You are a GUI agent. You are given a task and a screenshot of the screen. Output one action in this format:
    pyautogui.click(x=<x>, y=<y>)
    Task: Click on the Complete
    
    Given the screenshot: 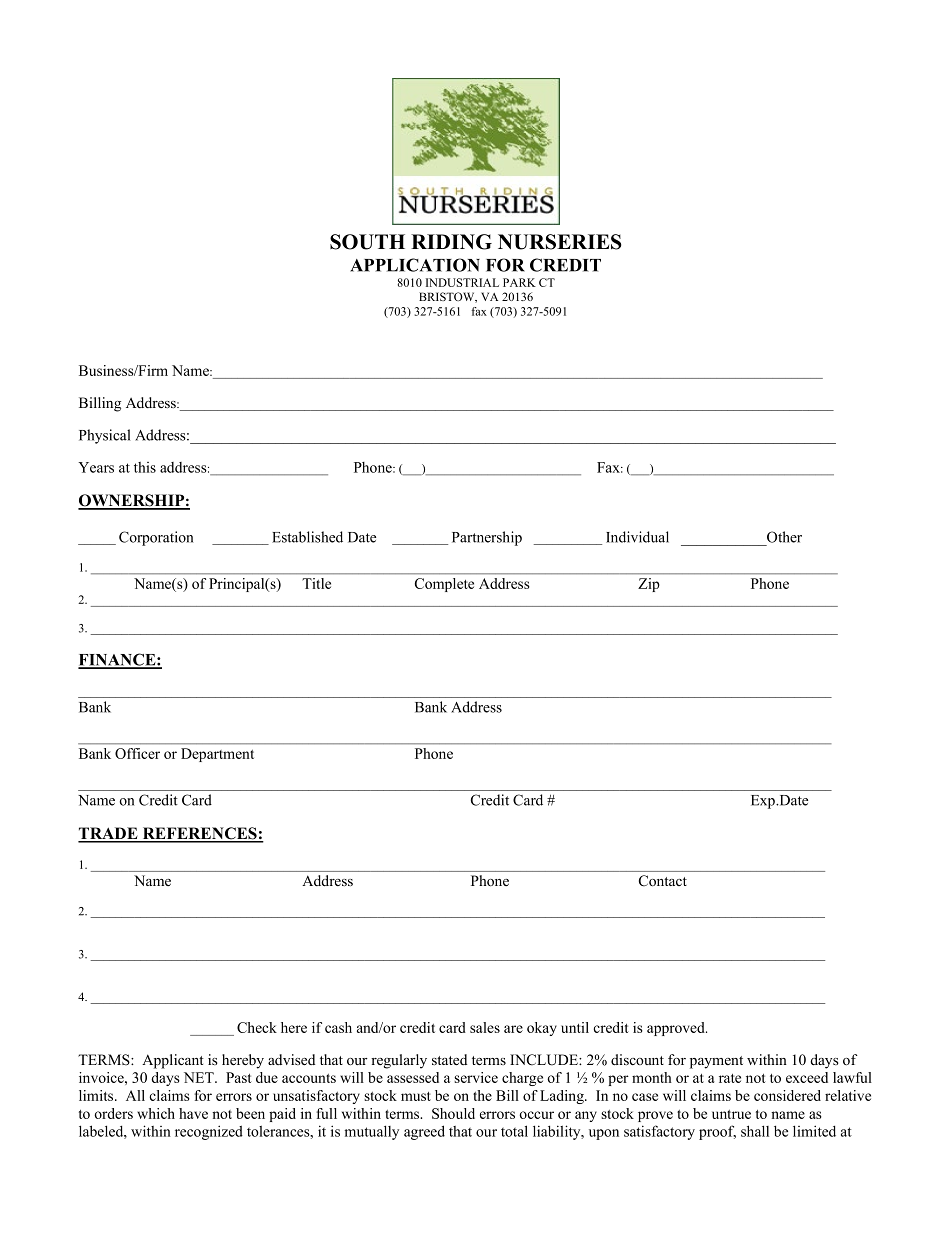 What is the action you would take?
    pyautogui.click(x=444, y=585)
